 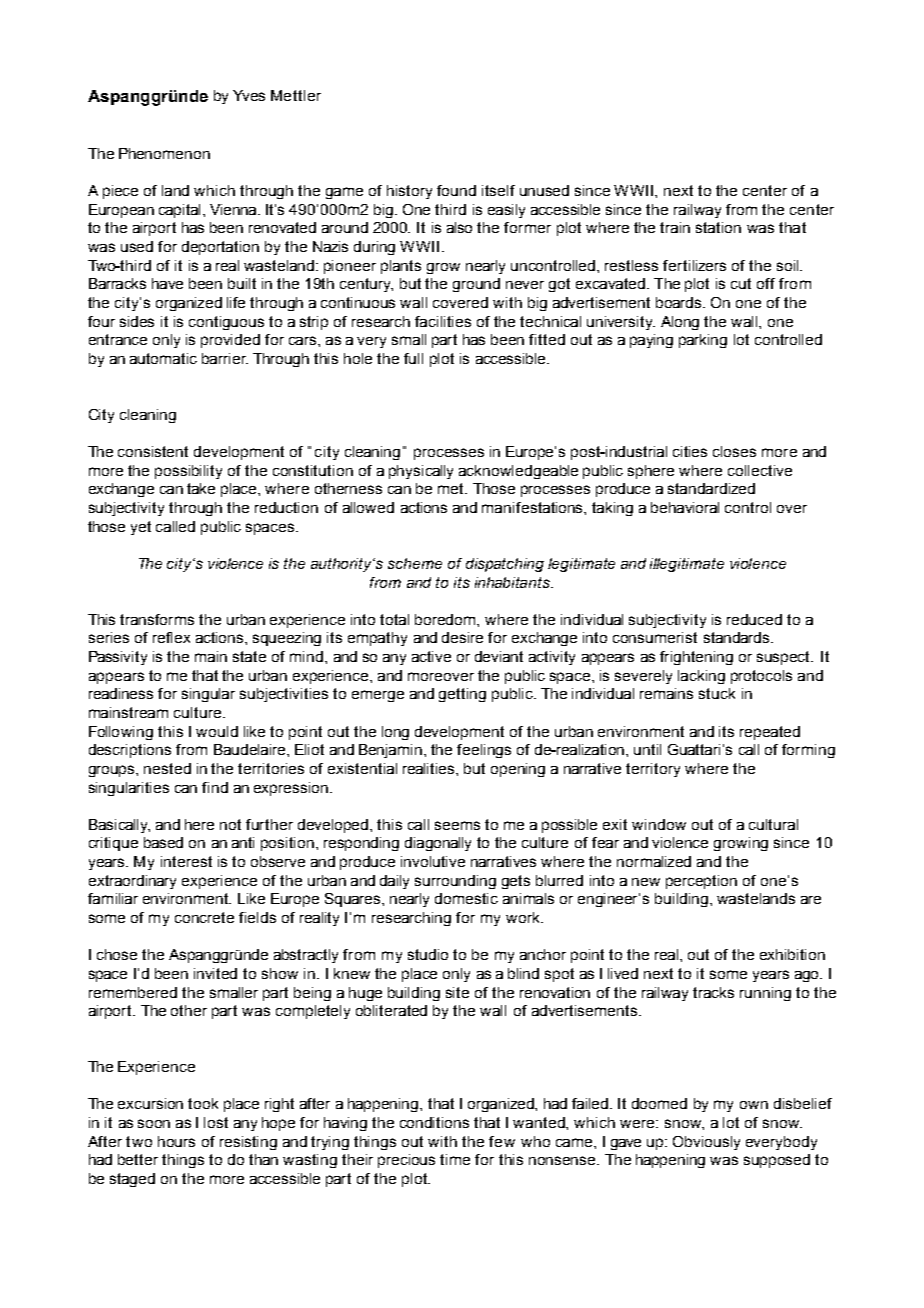 What do you see at coordinates (176, 1141) in the page?
I see `hours` at bounding box center [176, 1141].
